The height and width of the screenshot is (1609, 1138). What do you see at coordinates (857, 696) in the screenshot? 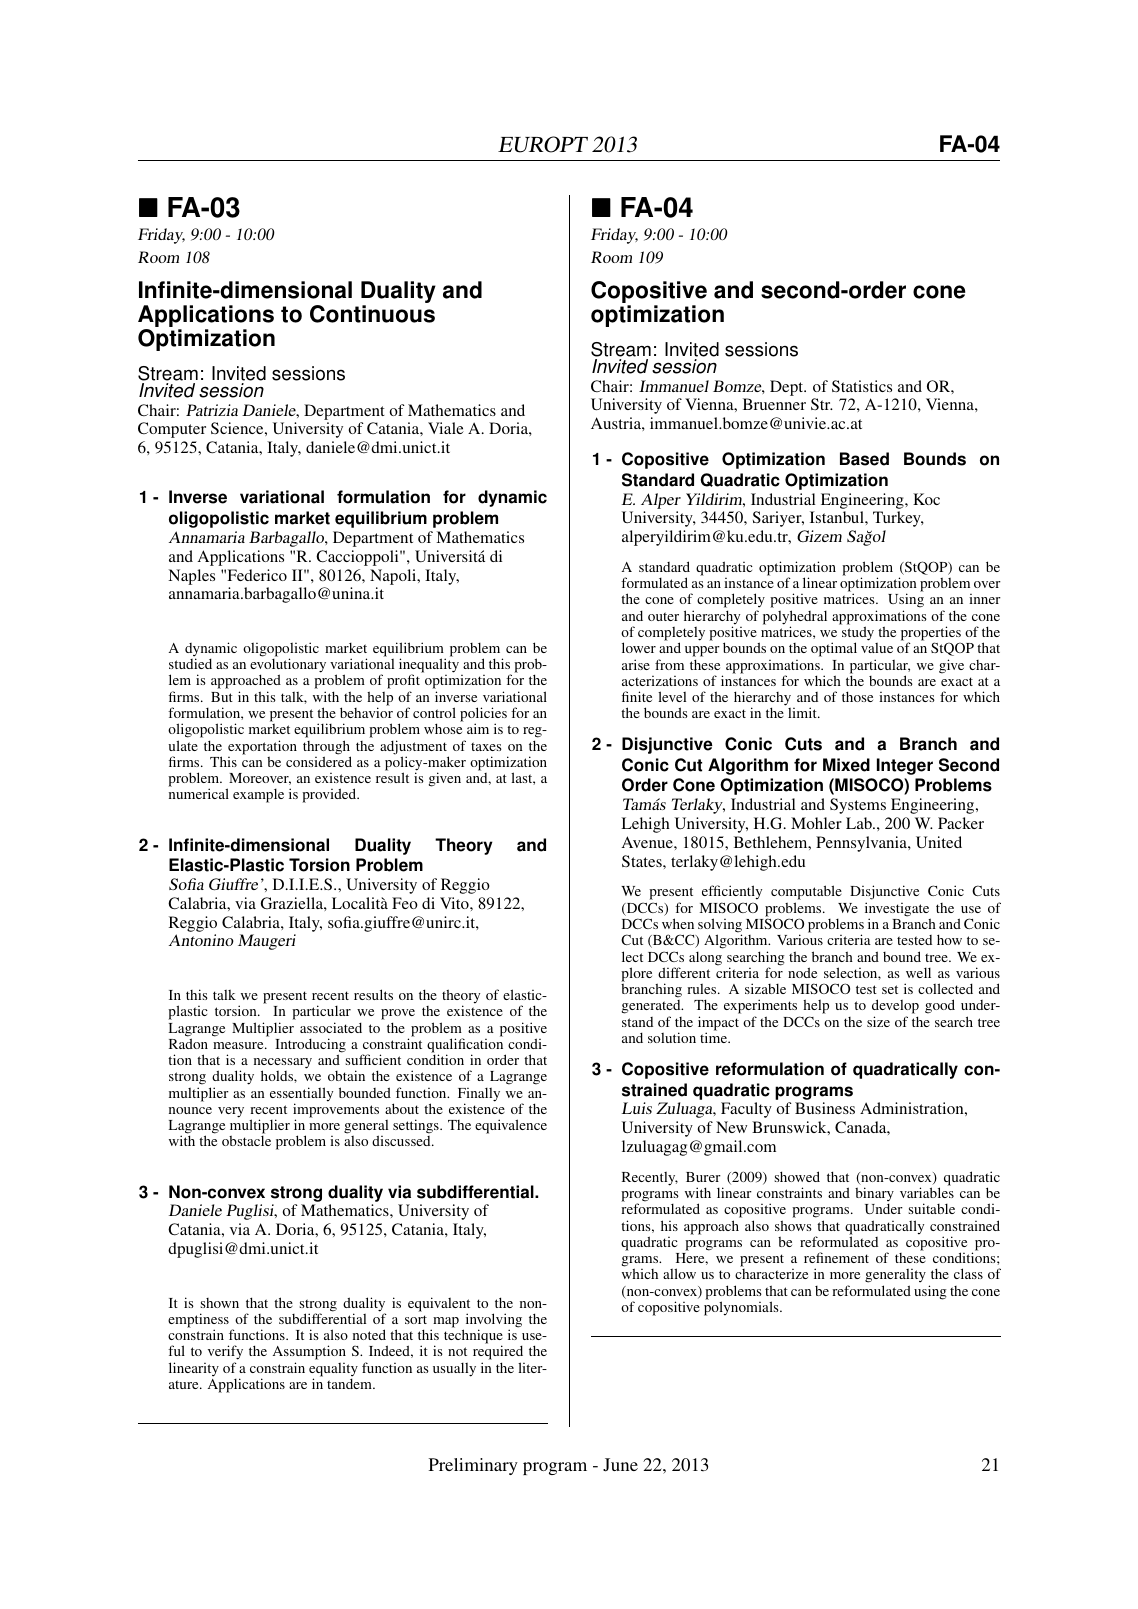
I see `those` at bounding box center [857, 696].
